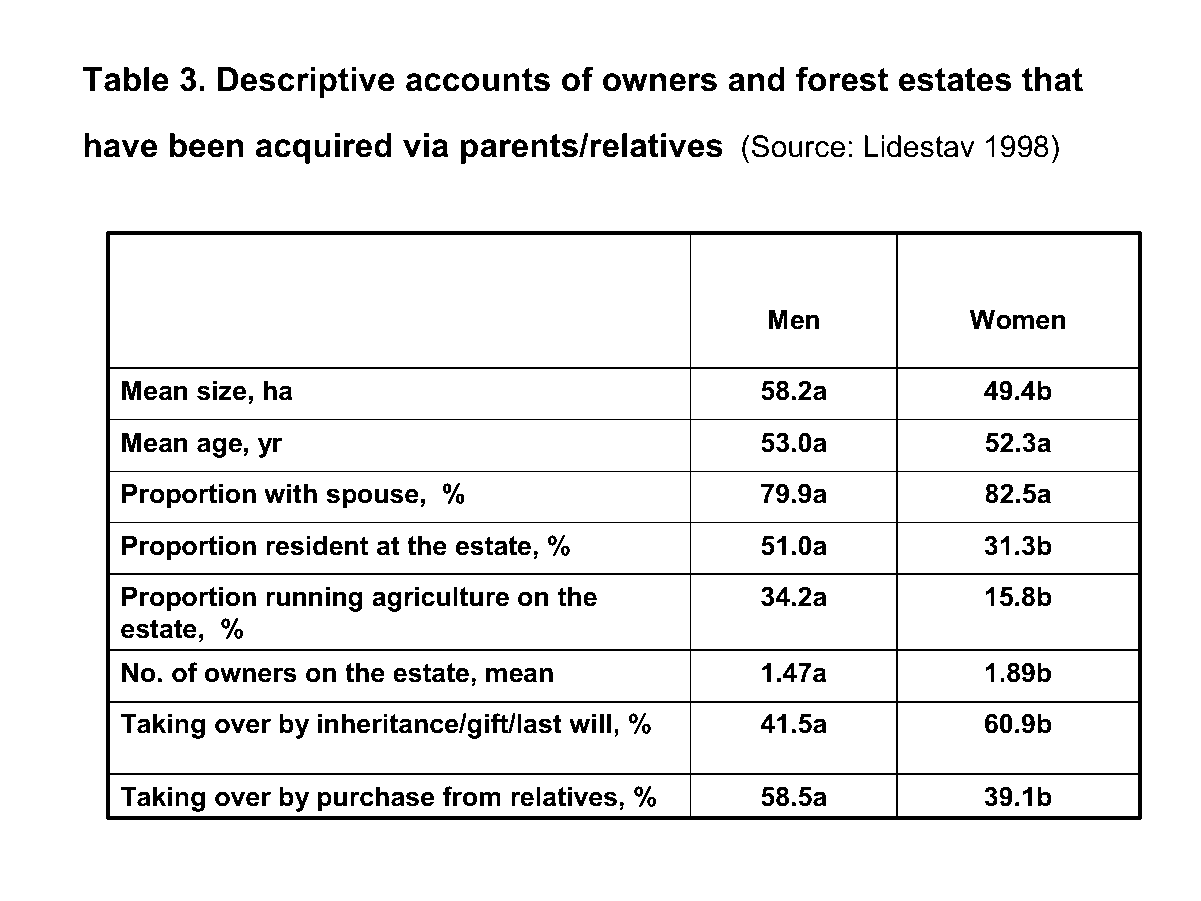  Describe the element at coordinates (440, 599) in the screenshot. I see `agriculture` at that location.
